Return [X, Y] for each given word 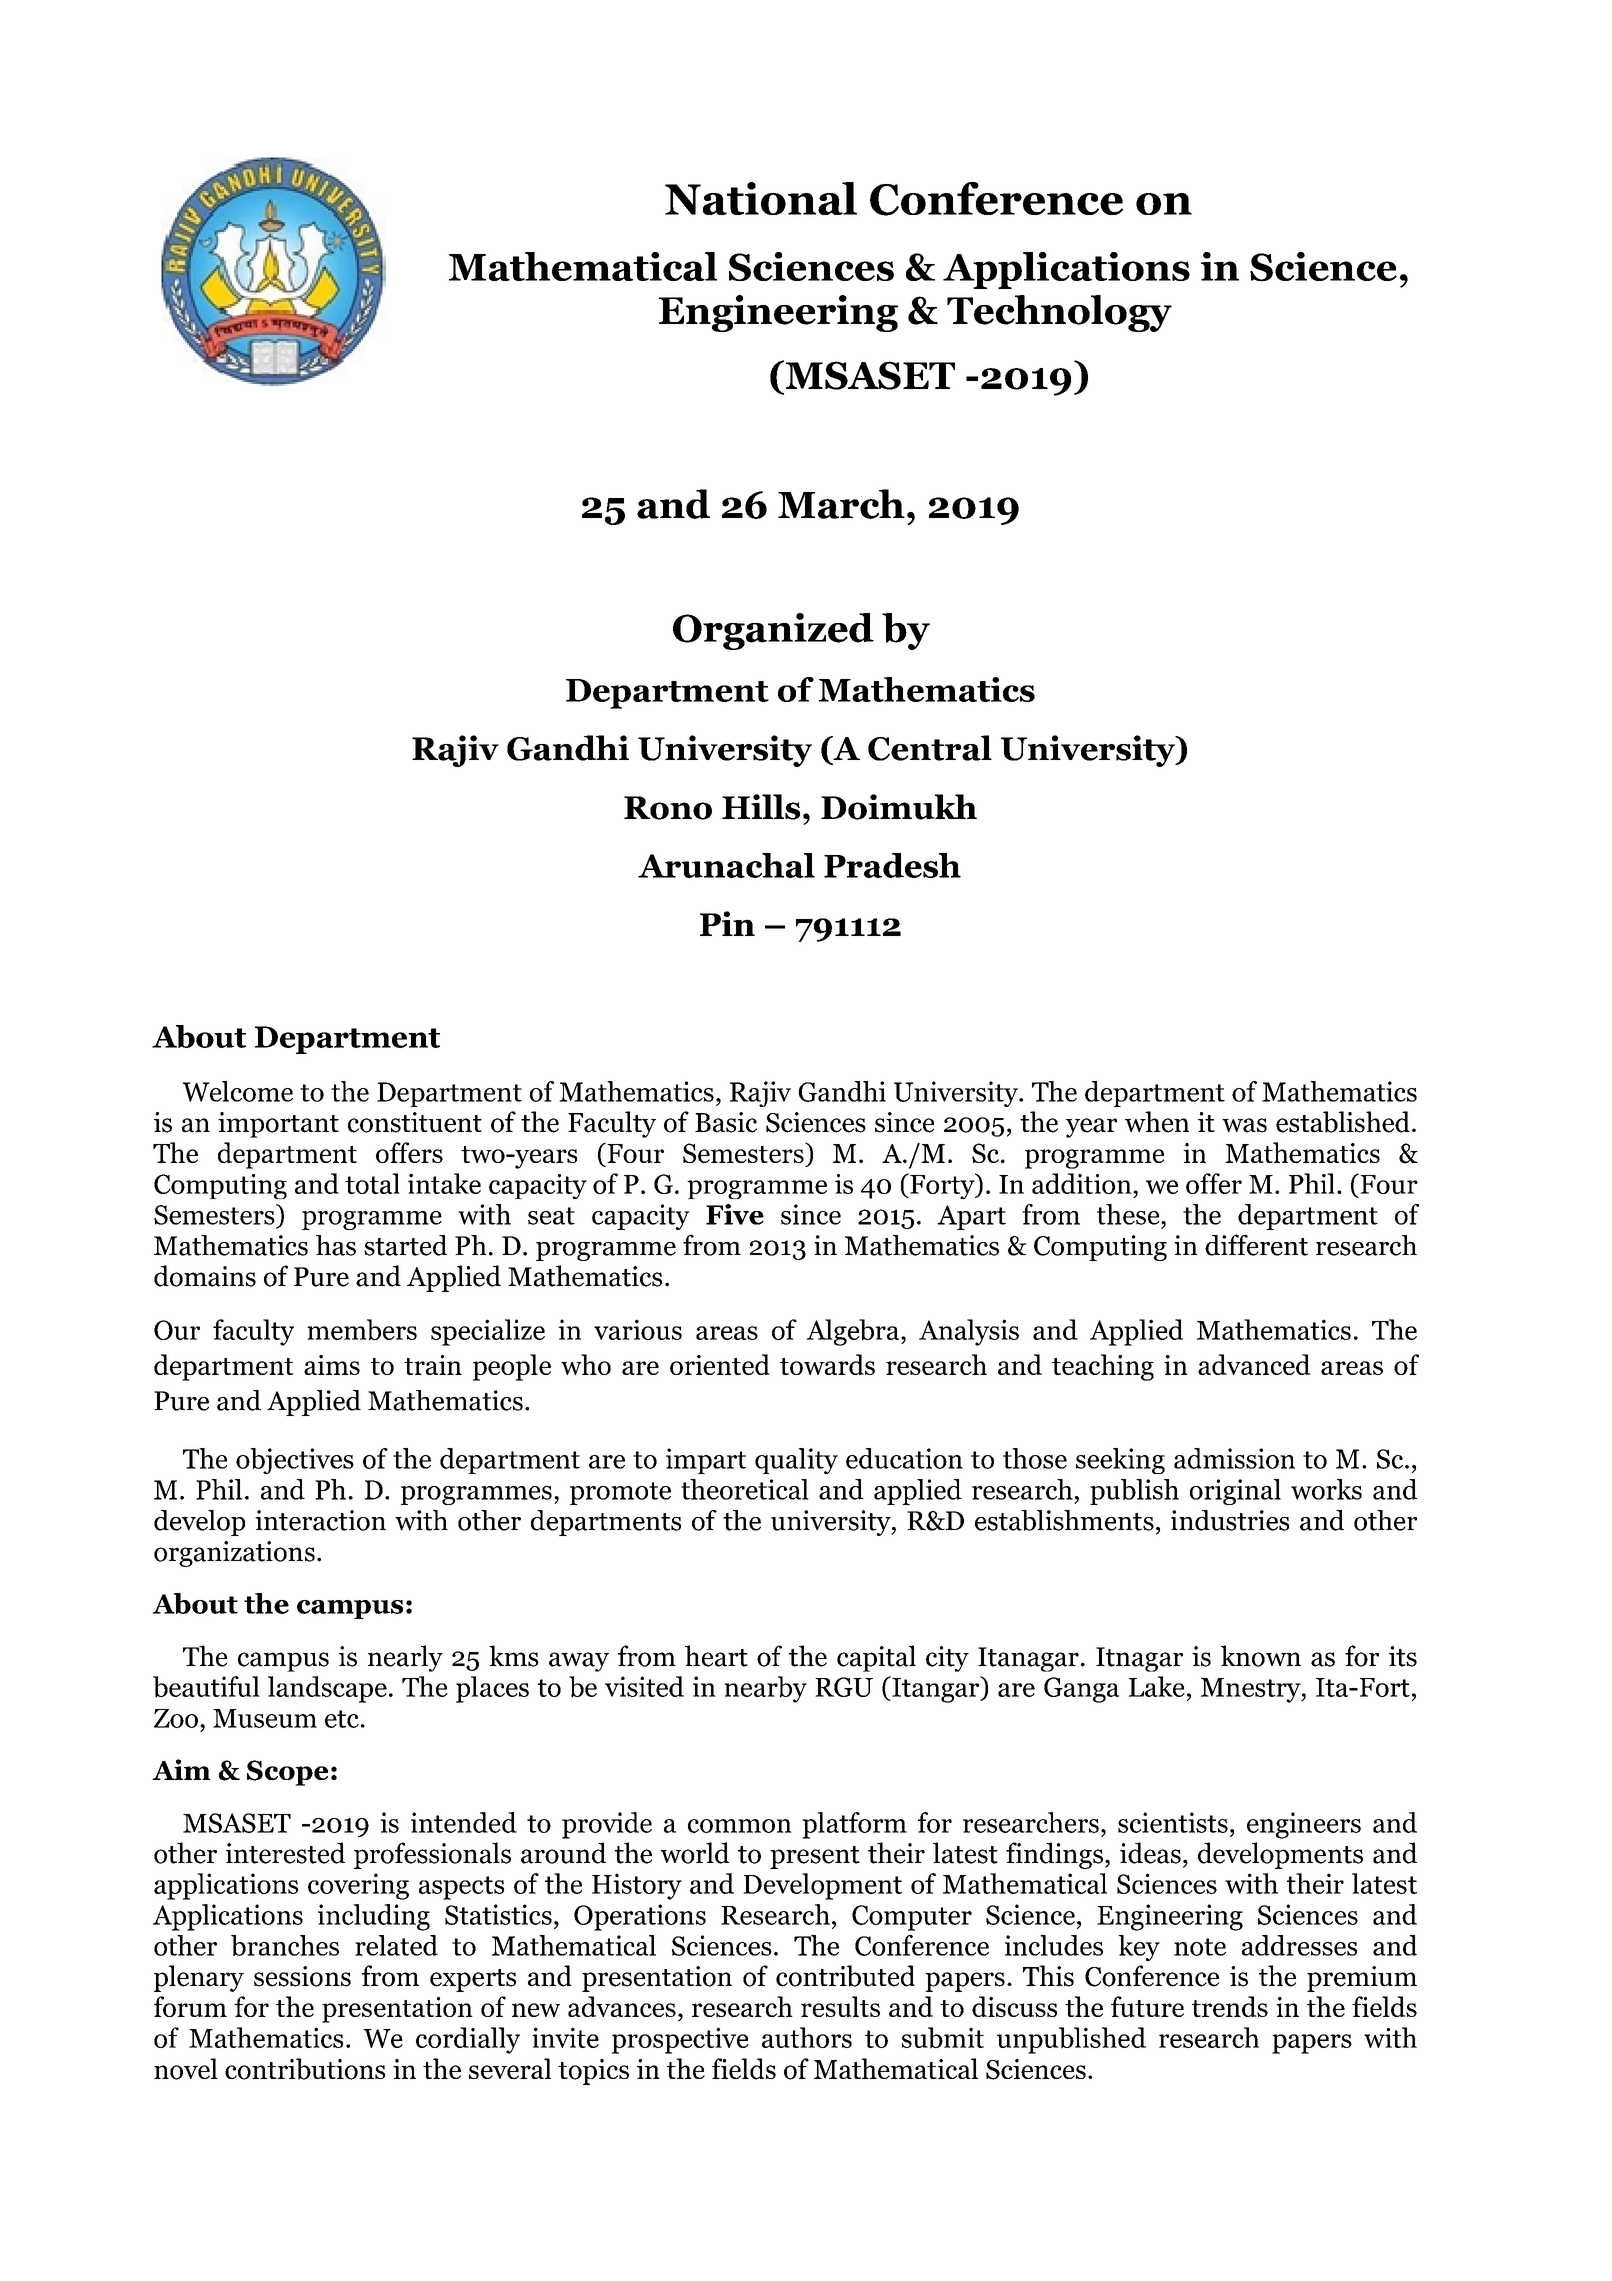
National [761, 198]
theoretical [745, 1489]
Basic [726, 1122]
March [841, 504]
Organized [773, 631]
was [1244, 1125]
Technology [1059, 313]
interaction [320, 1520]
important [278, 1125]
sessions [302, 1976]
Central [930, 748]
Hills [761, 807]
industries [1230, 1520]
